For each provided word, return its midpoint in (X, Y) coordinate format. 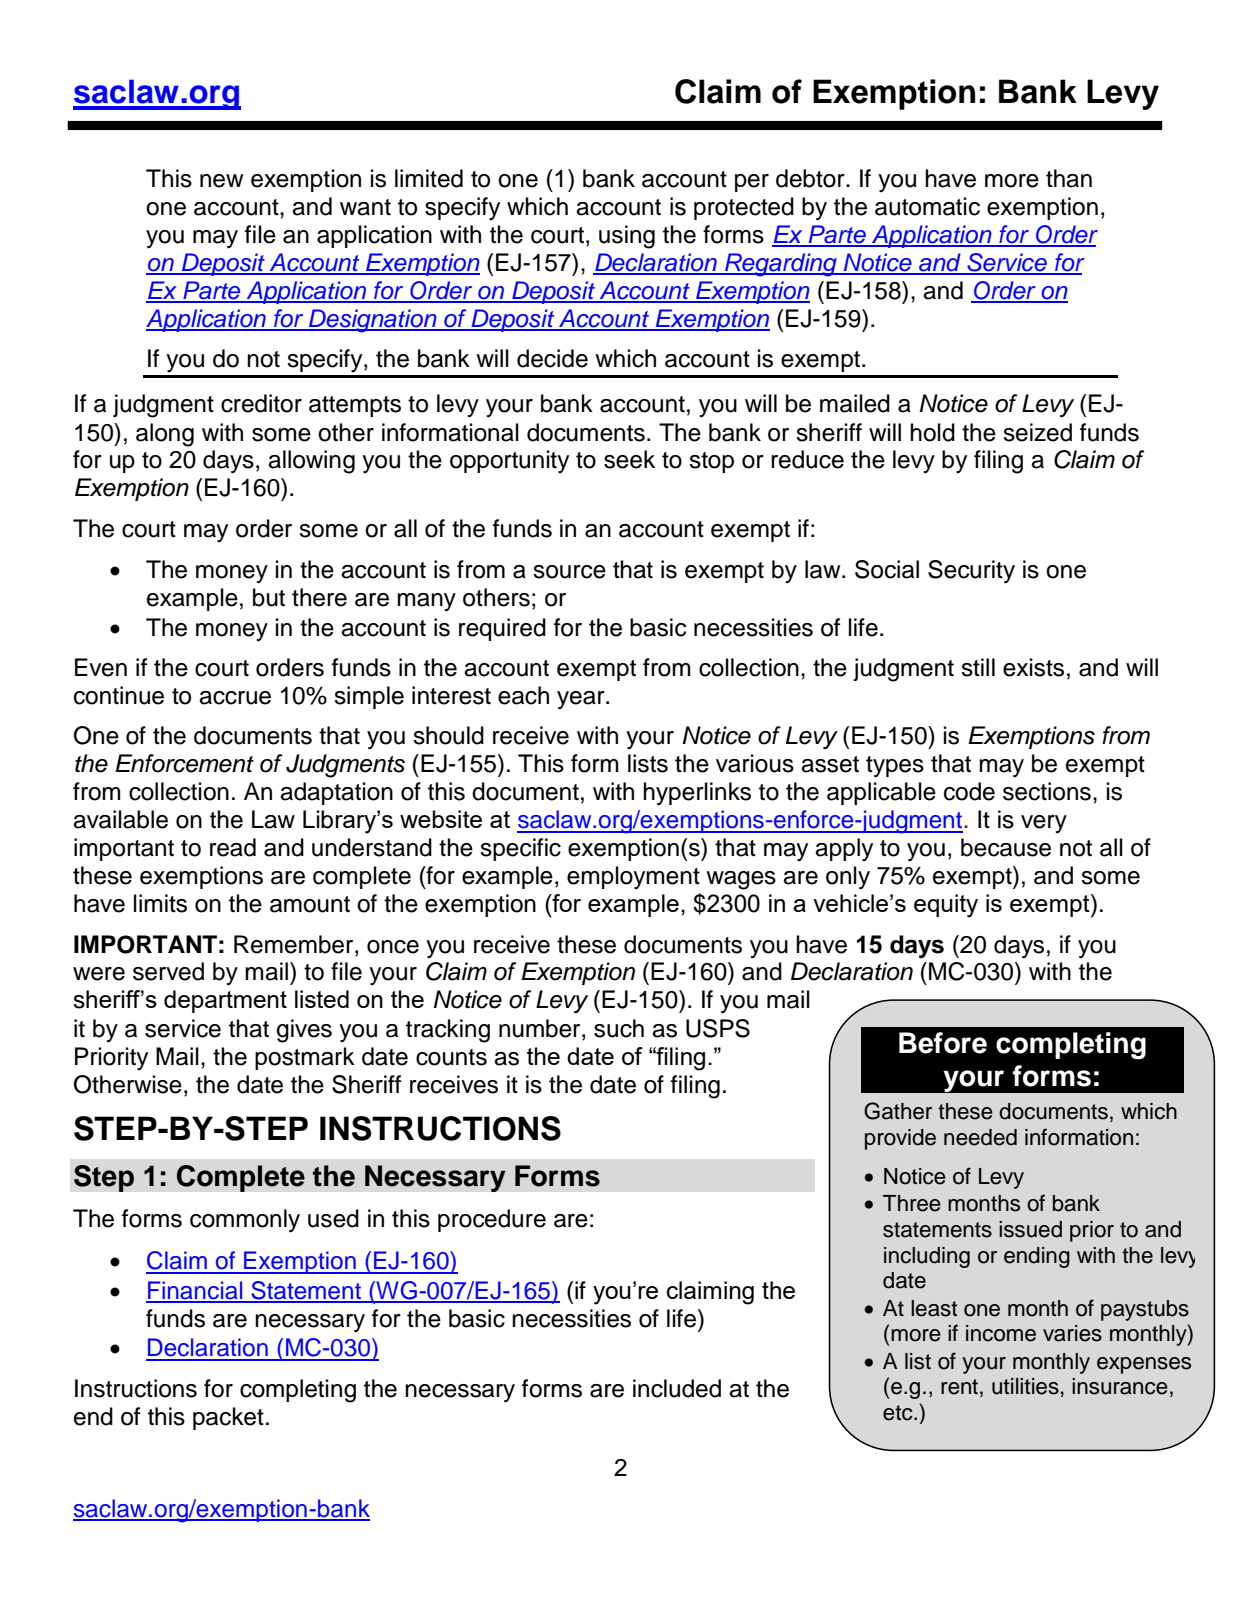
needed (980, 1137)
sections (1047, 791)
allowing (311, 462)
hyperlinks (697, 794)
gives (304, 1031)
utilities (1025, 1386)
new (221, 181)
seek (629, 459)
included (677, 1388)
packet (228, 1418)
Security (971, 572)
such (619, 1028)
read (233, 847)
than (1069, 178)
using (627, 237)
